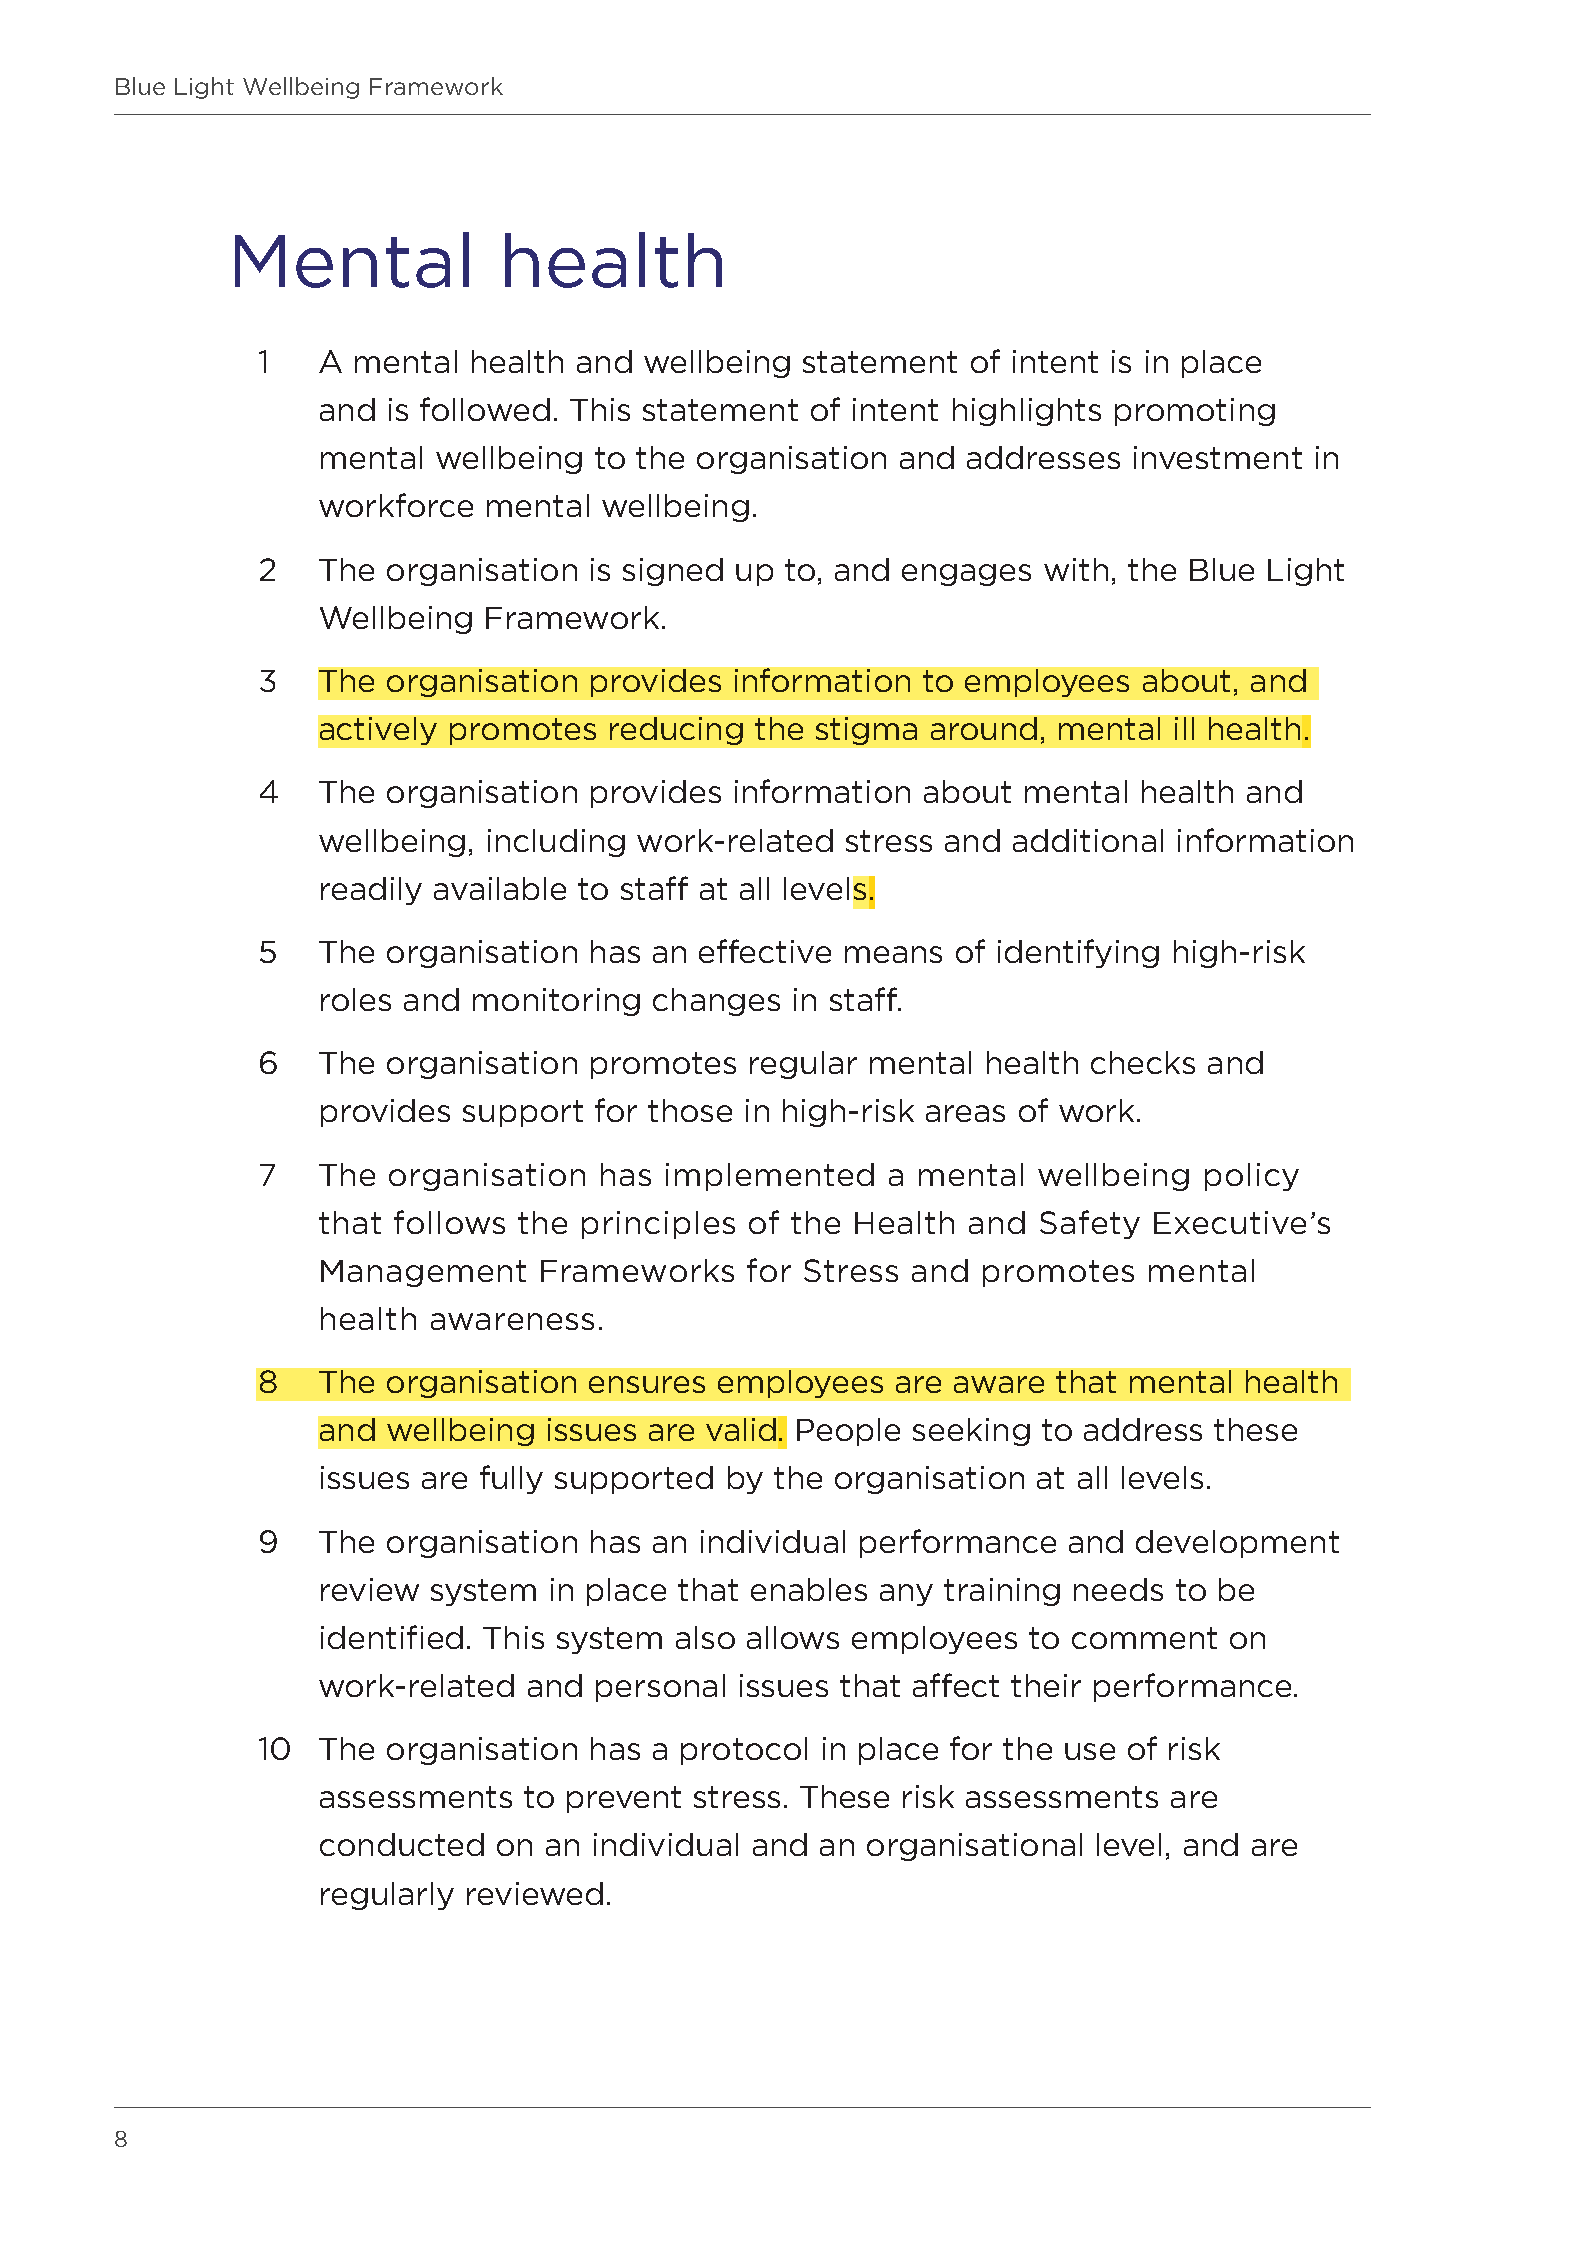 The height and width of the screenshot is (2250, 1591). I want to click on checks, so click(1143, 1062).
